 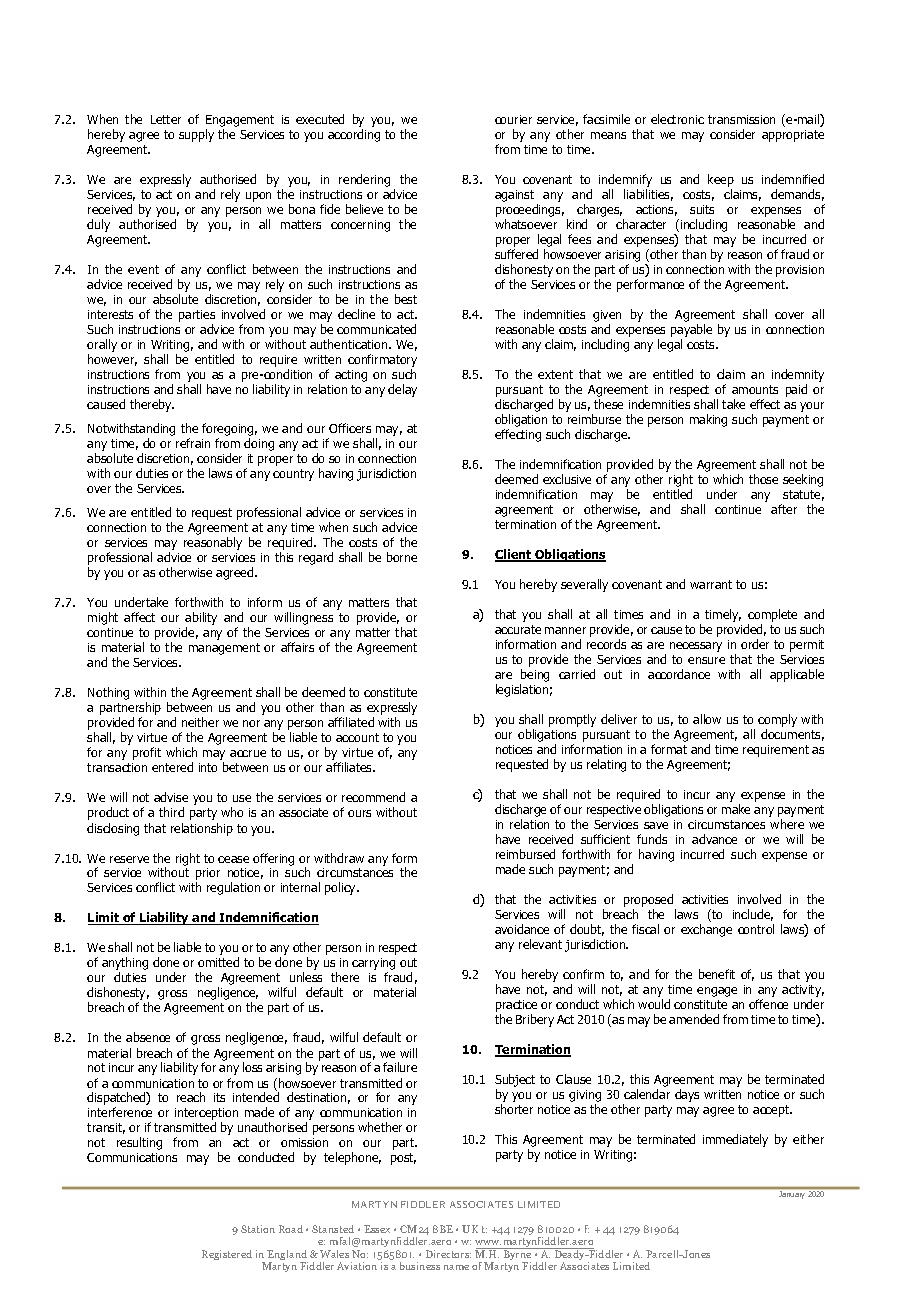 I want to click on Directors, so click(x=448, y=1254).
